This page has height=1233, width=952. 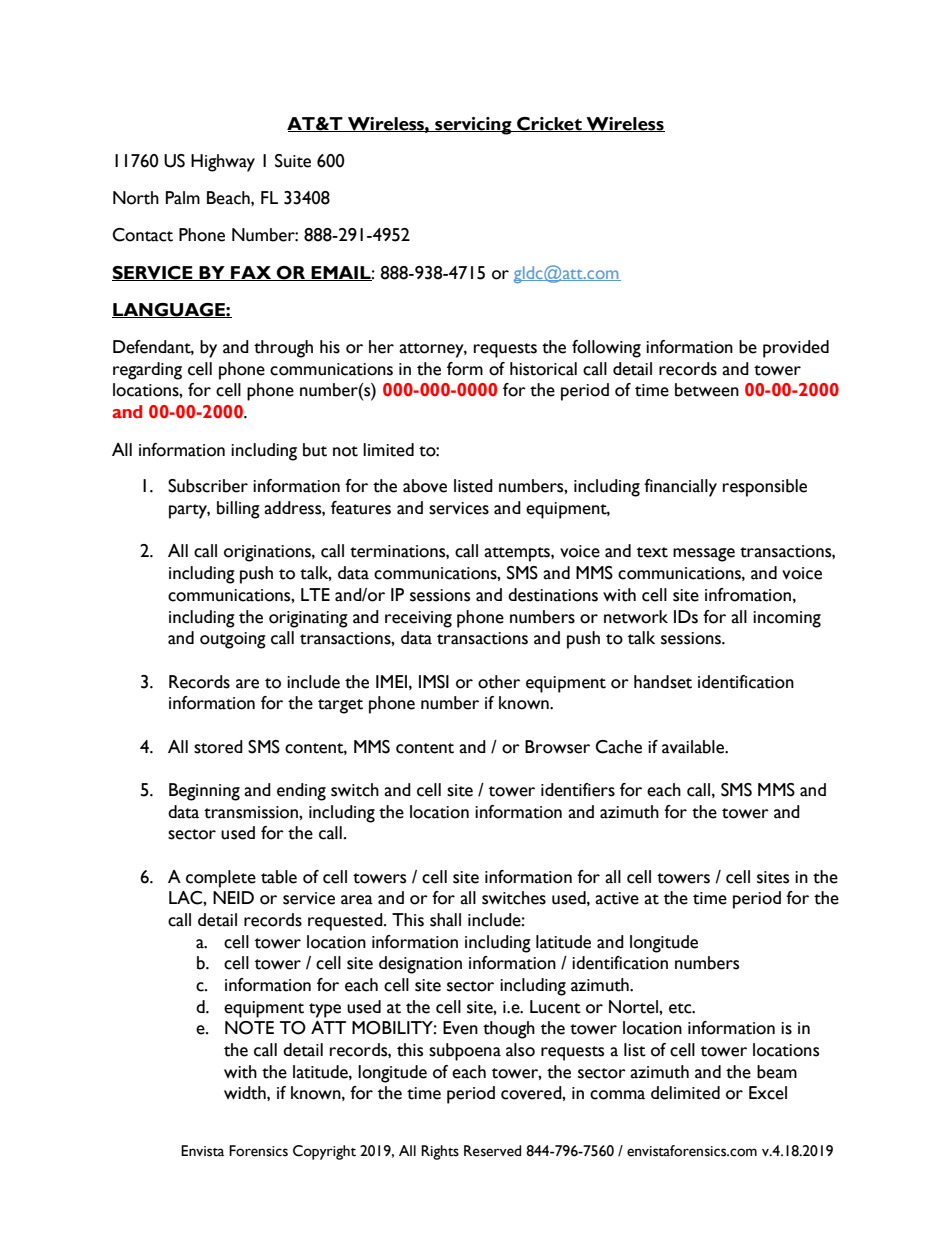 I want to click on Copyright, so click(x=324, y=1152).
